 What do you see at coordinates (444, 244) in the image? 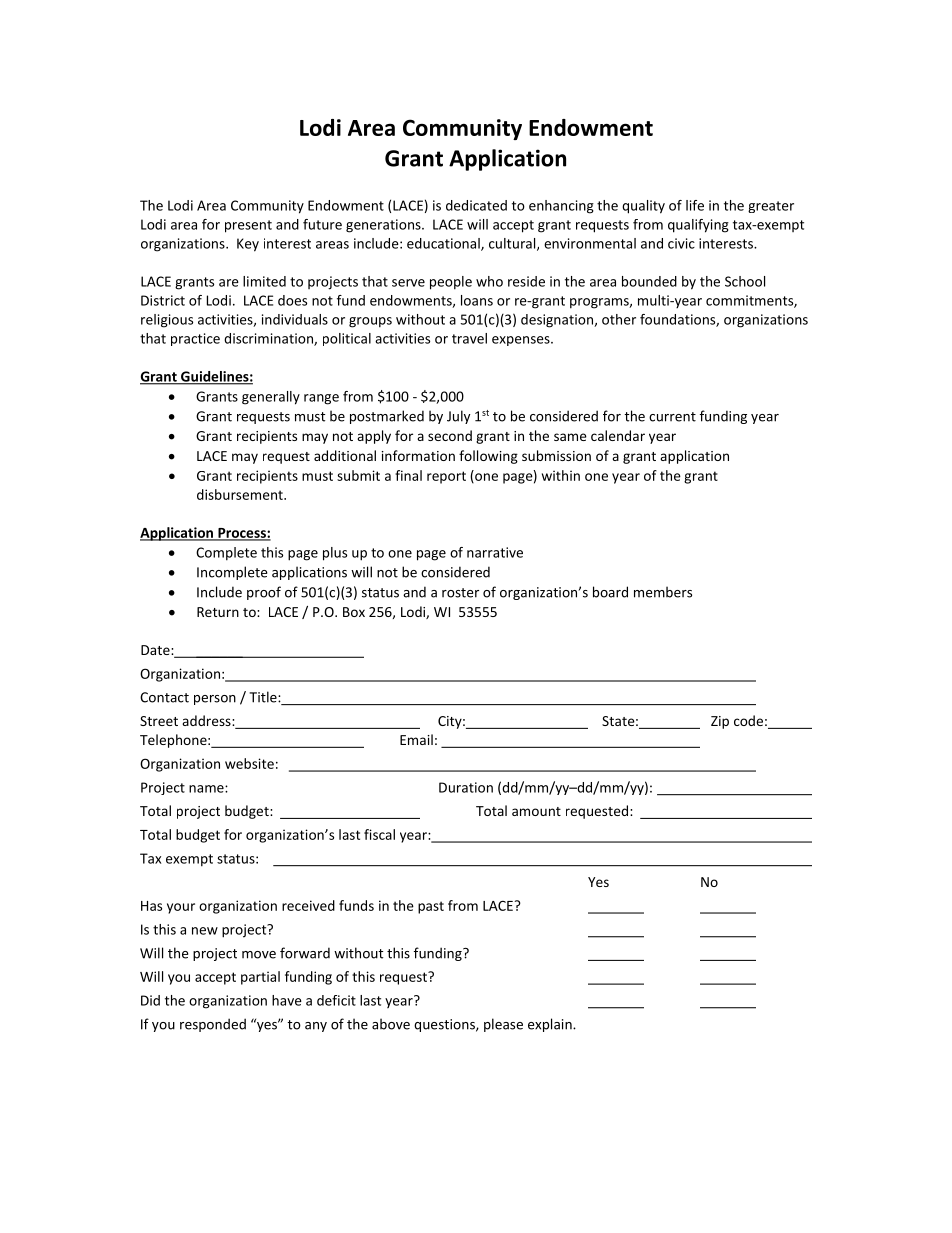
I see `educational` at bounding box center [444, 244].
